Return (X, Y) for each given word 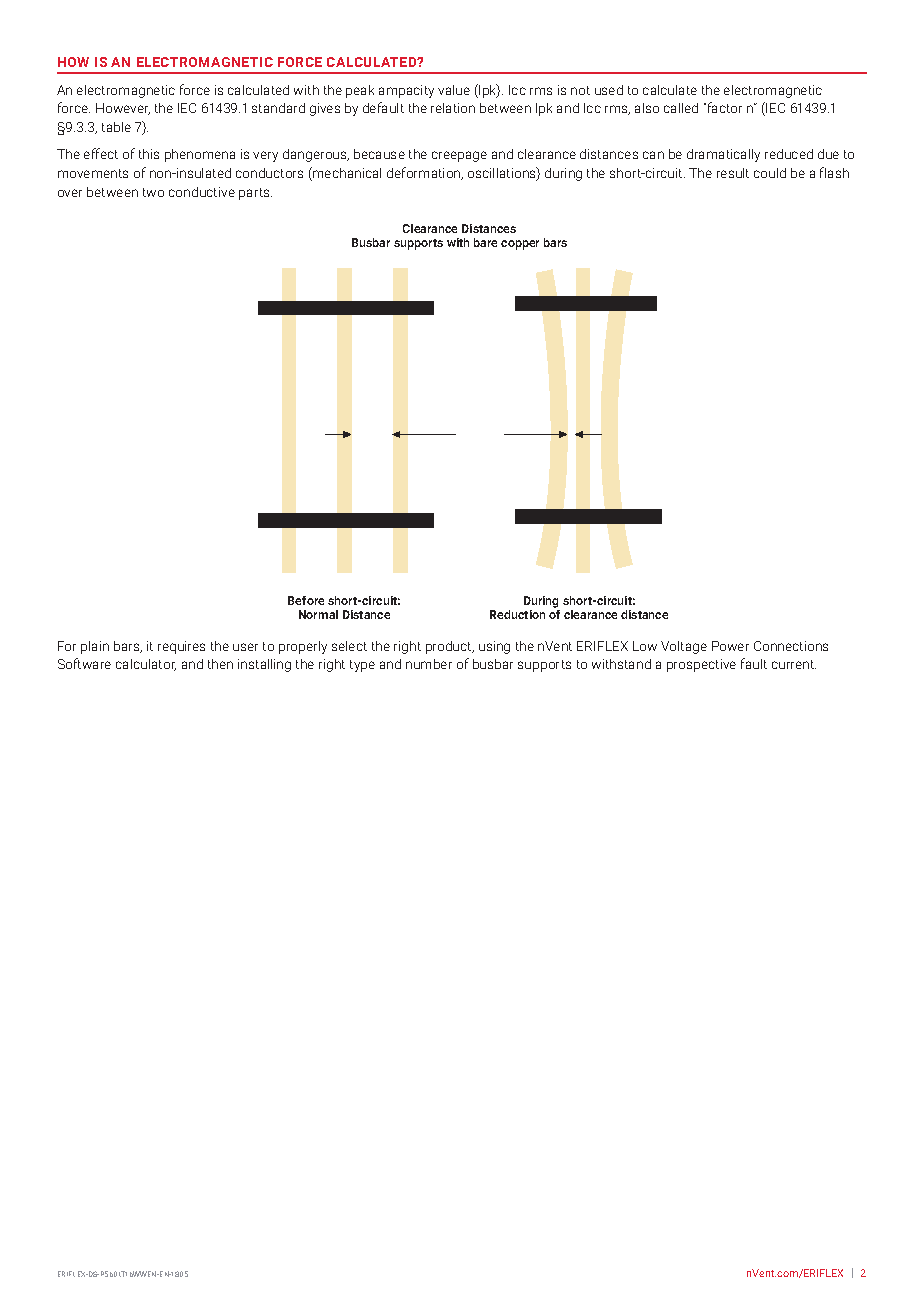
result (733, 173)
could (770, 173)
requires (181, 647)
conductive (202, 192)
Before (306, 600)
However (123, 109)
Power (730, 646)
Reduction (517, 614)
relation (453, 108)
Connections (791, 646)
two (153, 192)
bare (485, 242)
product (450, 647)
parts (255, 194)
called (681, 108)
